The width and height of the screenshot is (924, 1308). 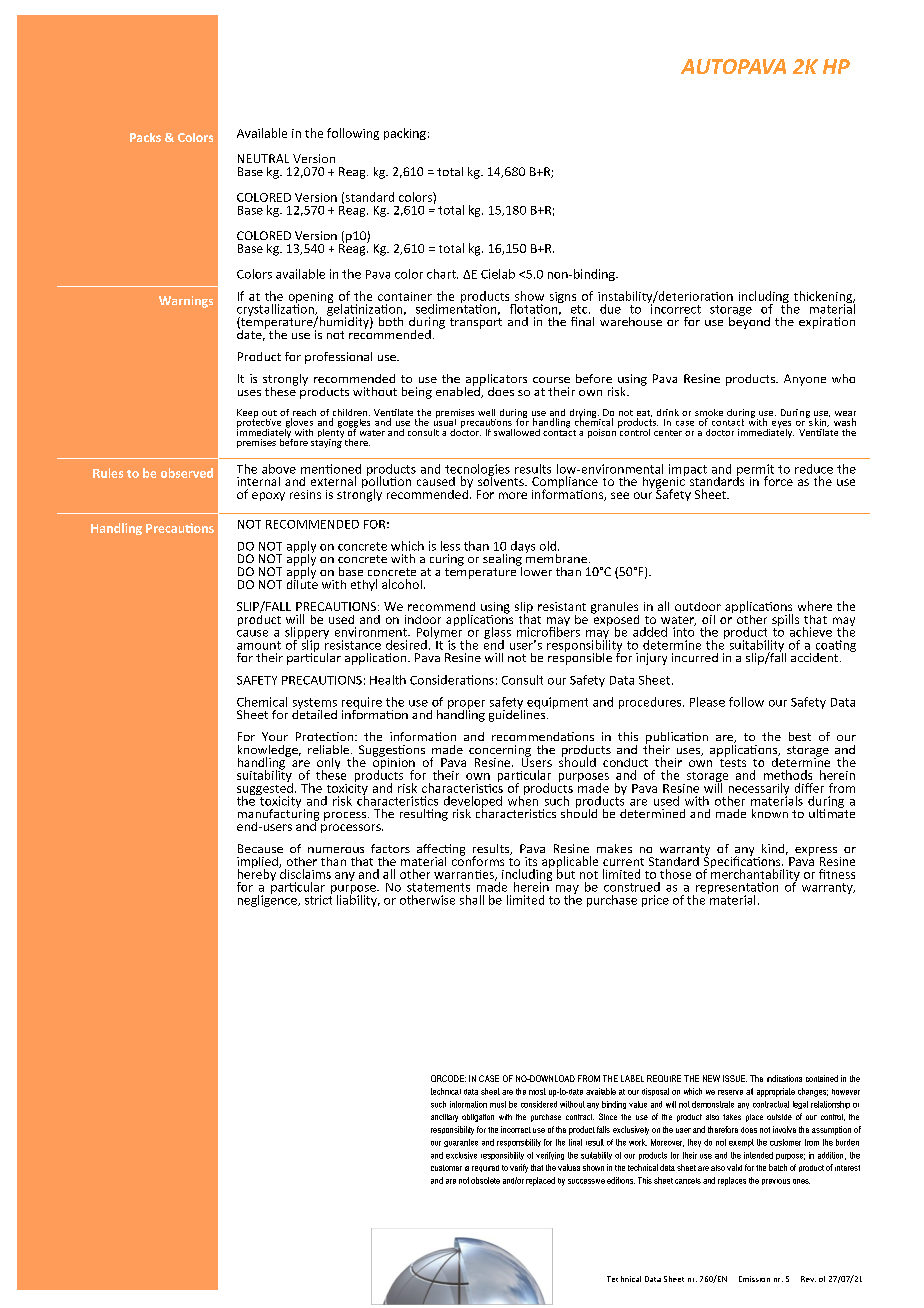 What do you see at coordinates (450, 546) in the screenshot?
I see `less` at bounding box center [450, 546].
